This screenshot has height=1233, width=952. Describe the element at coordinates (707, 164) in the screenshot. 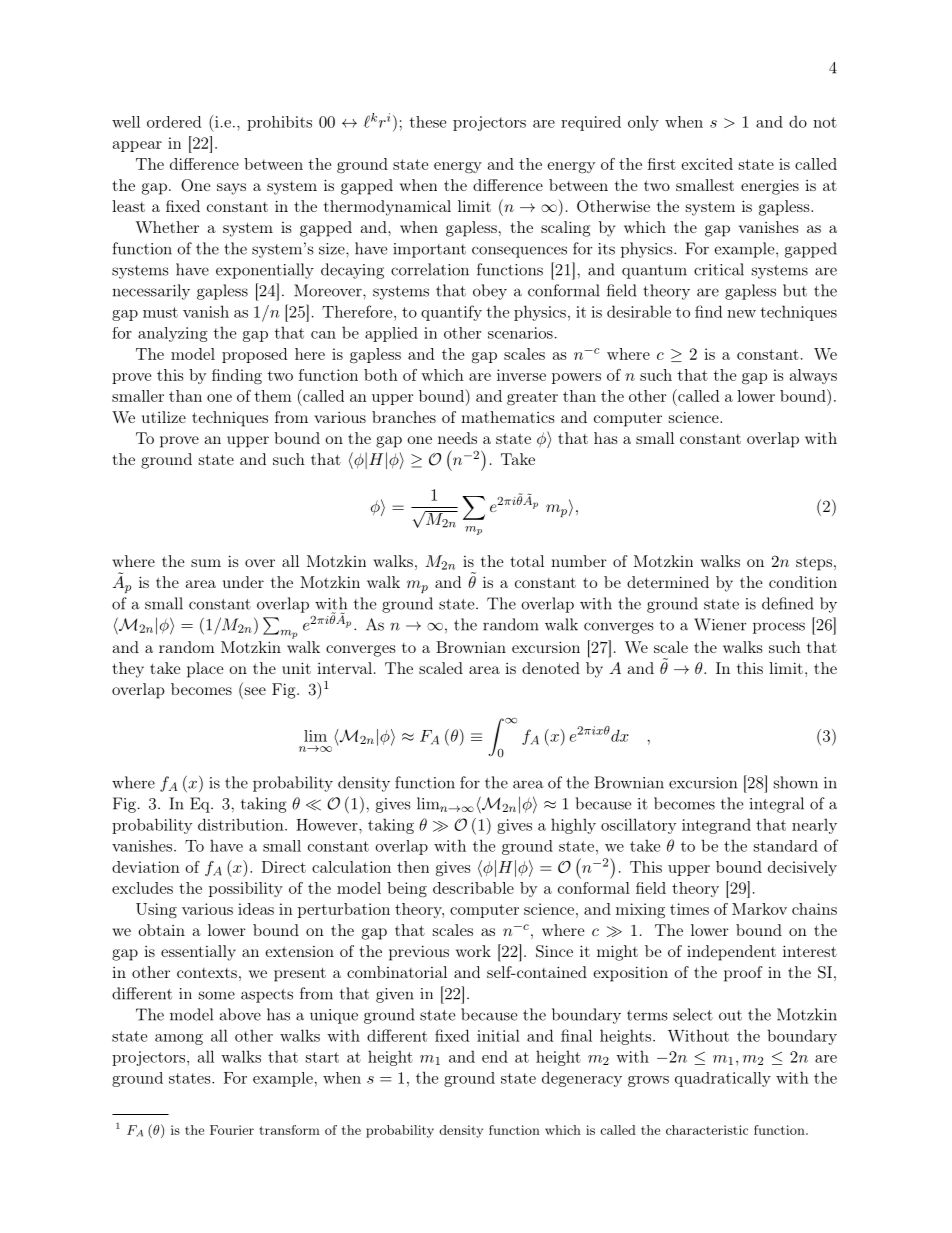

I see `excited` at that location.
